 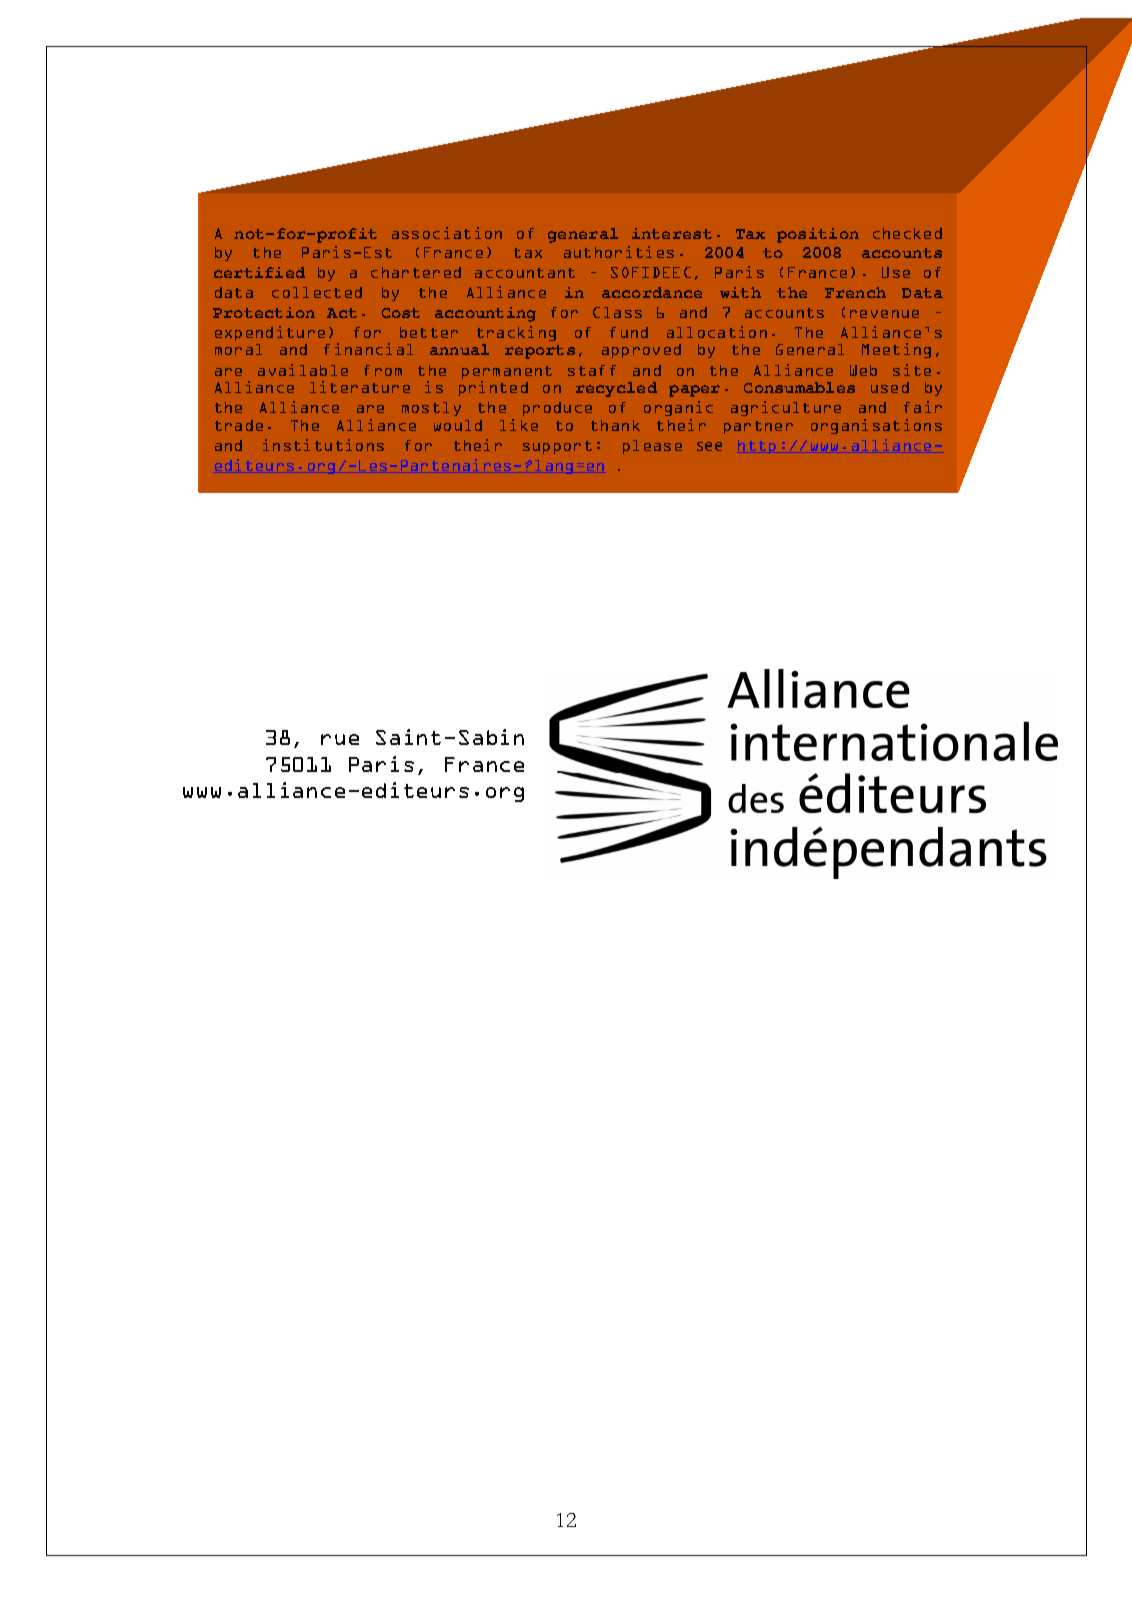 I want to click on organisations, so click(x=876, y=426).
